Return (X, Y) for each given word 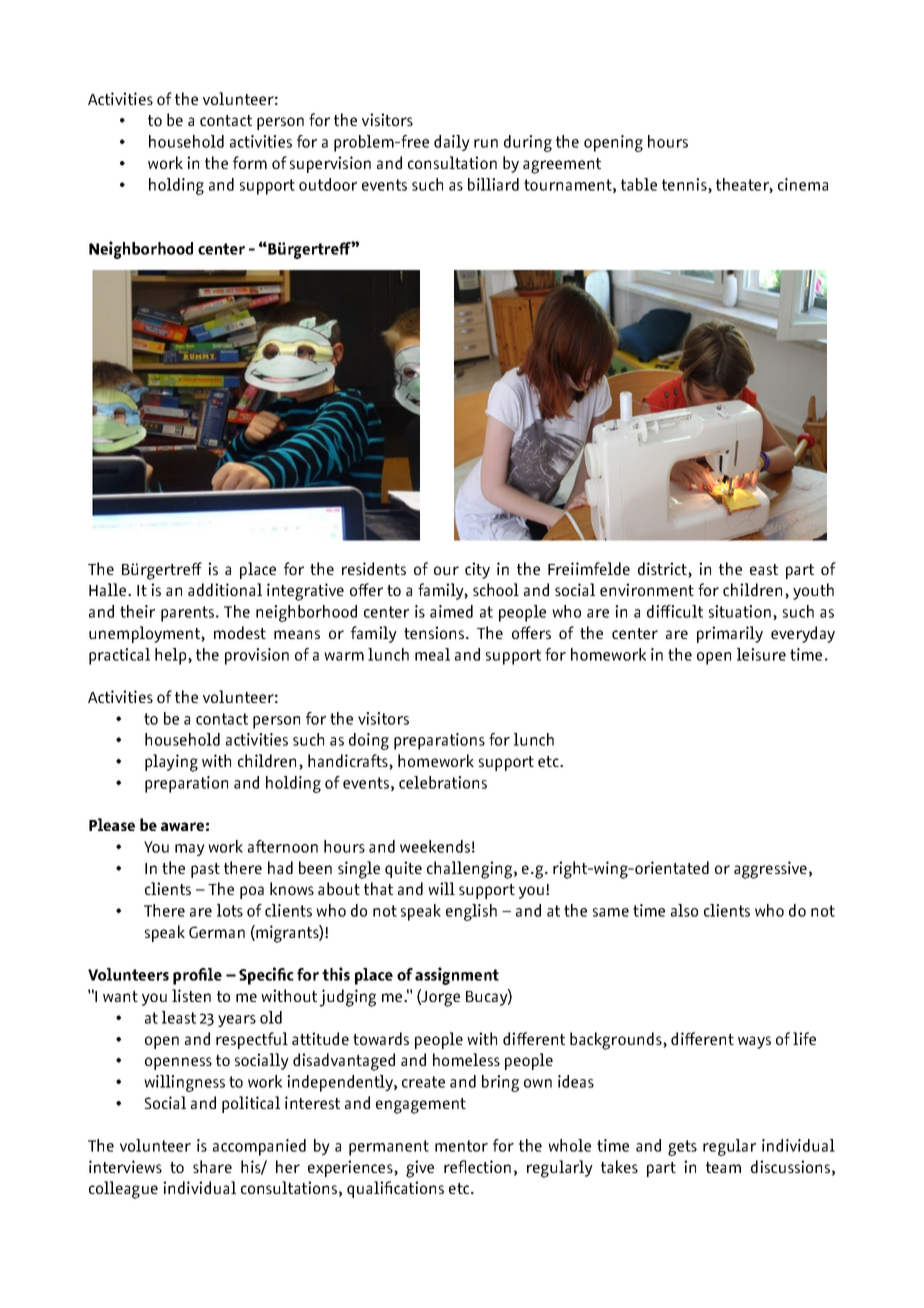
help (172, 656)
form (250, 162)
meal (432, 654)
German (217, 932)
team (723, 1167)
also (684, 910)
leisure (761, 654)
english (471, 912)
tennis (685, 185)
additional (225, 589)
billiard (493, 184)
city (477, 570)
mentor (461, 1146)
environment (647, 589)
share (212, 1166)
